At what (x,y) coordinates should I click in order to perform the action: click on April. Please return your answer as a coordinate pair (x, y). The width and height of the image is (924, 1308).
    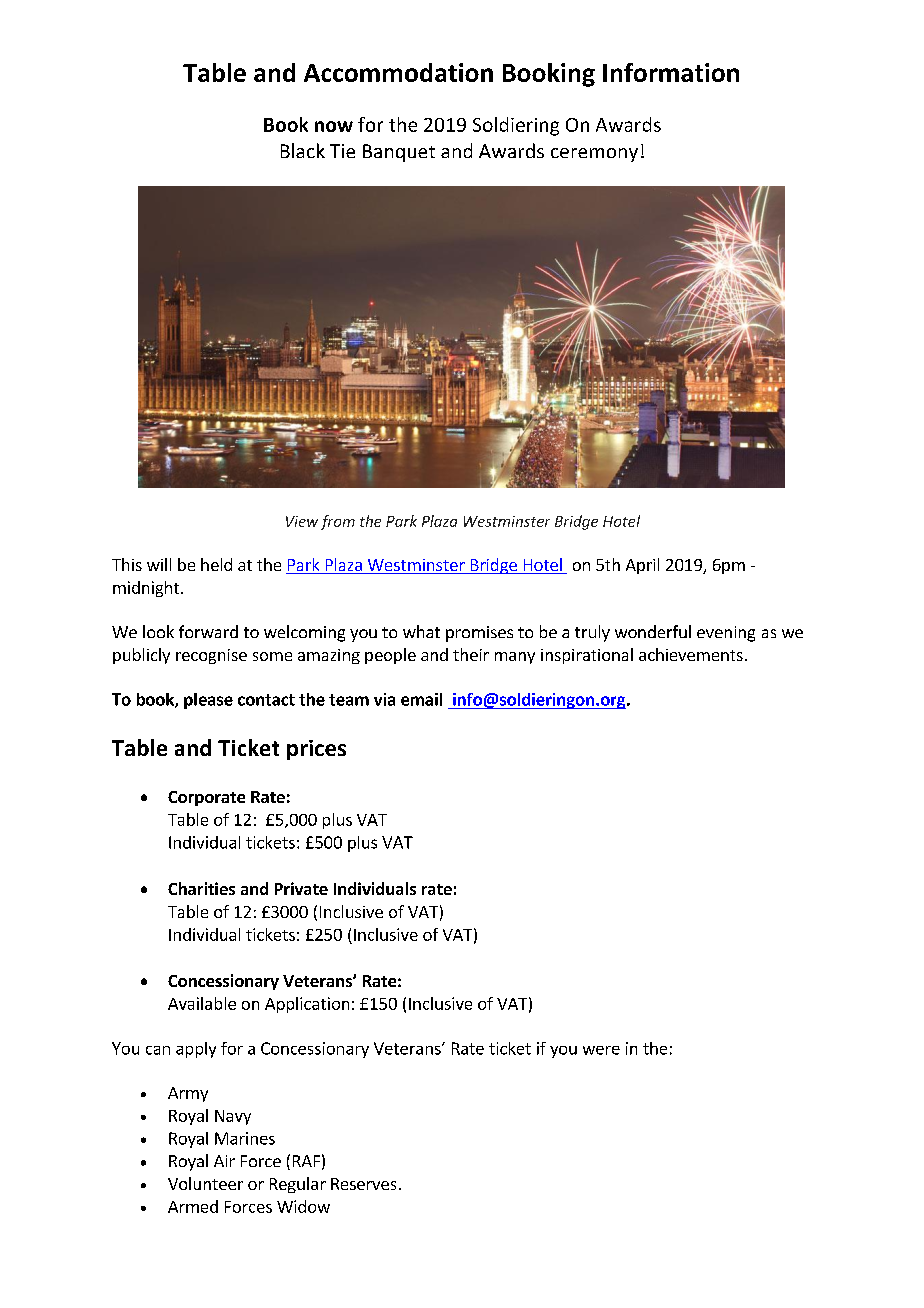
    Looking at the image, I should click on (642, 566).
